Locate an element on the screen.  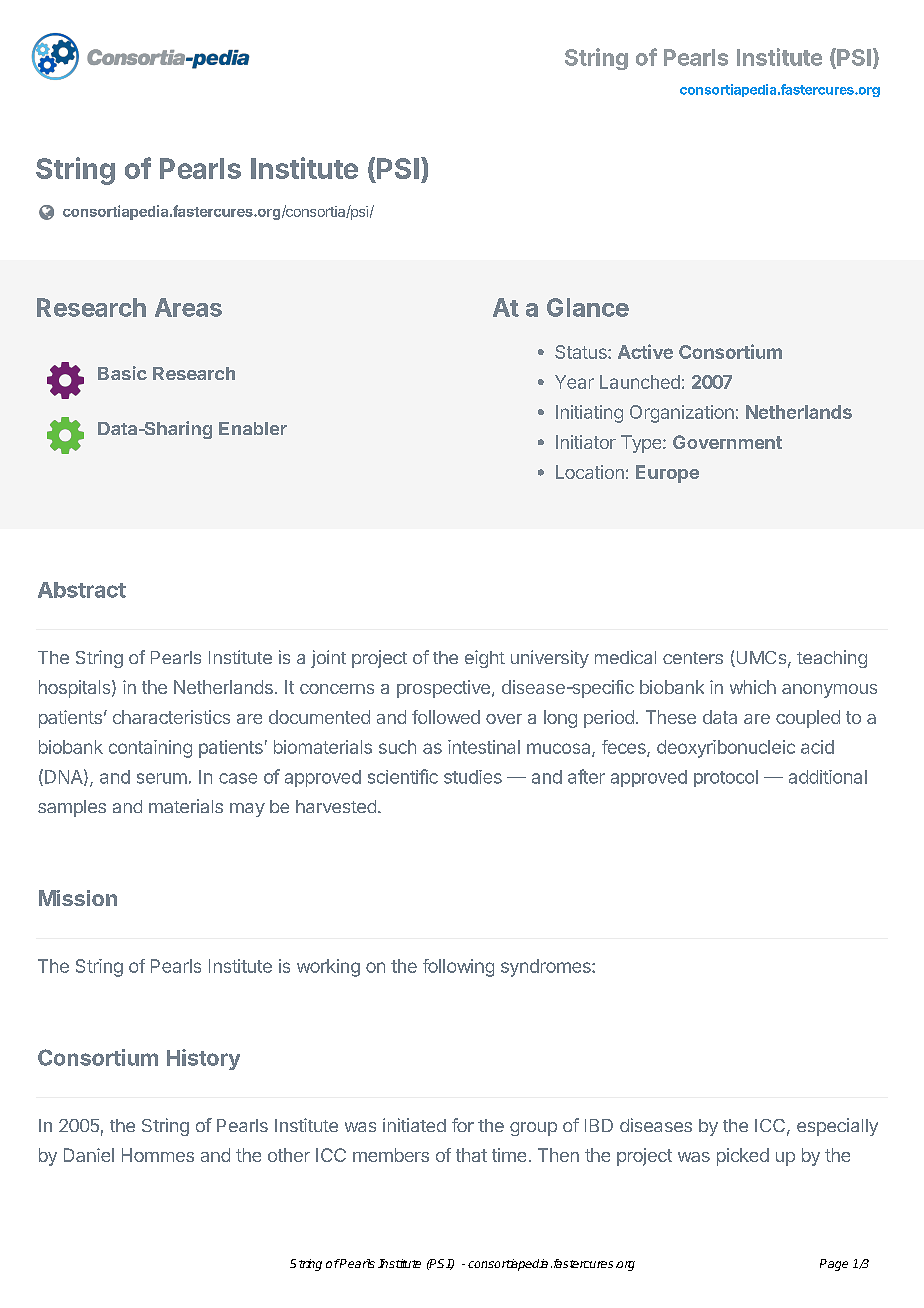
Daniel is located at coordinates (89, 1155).
